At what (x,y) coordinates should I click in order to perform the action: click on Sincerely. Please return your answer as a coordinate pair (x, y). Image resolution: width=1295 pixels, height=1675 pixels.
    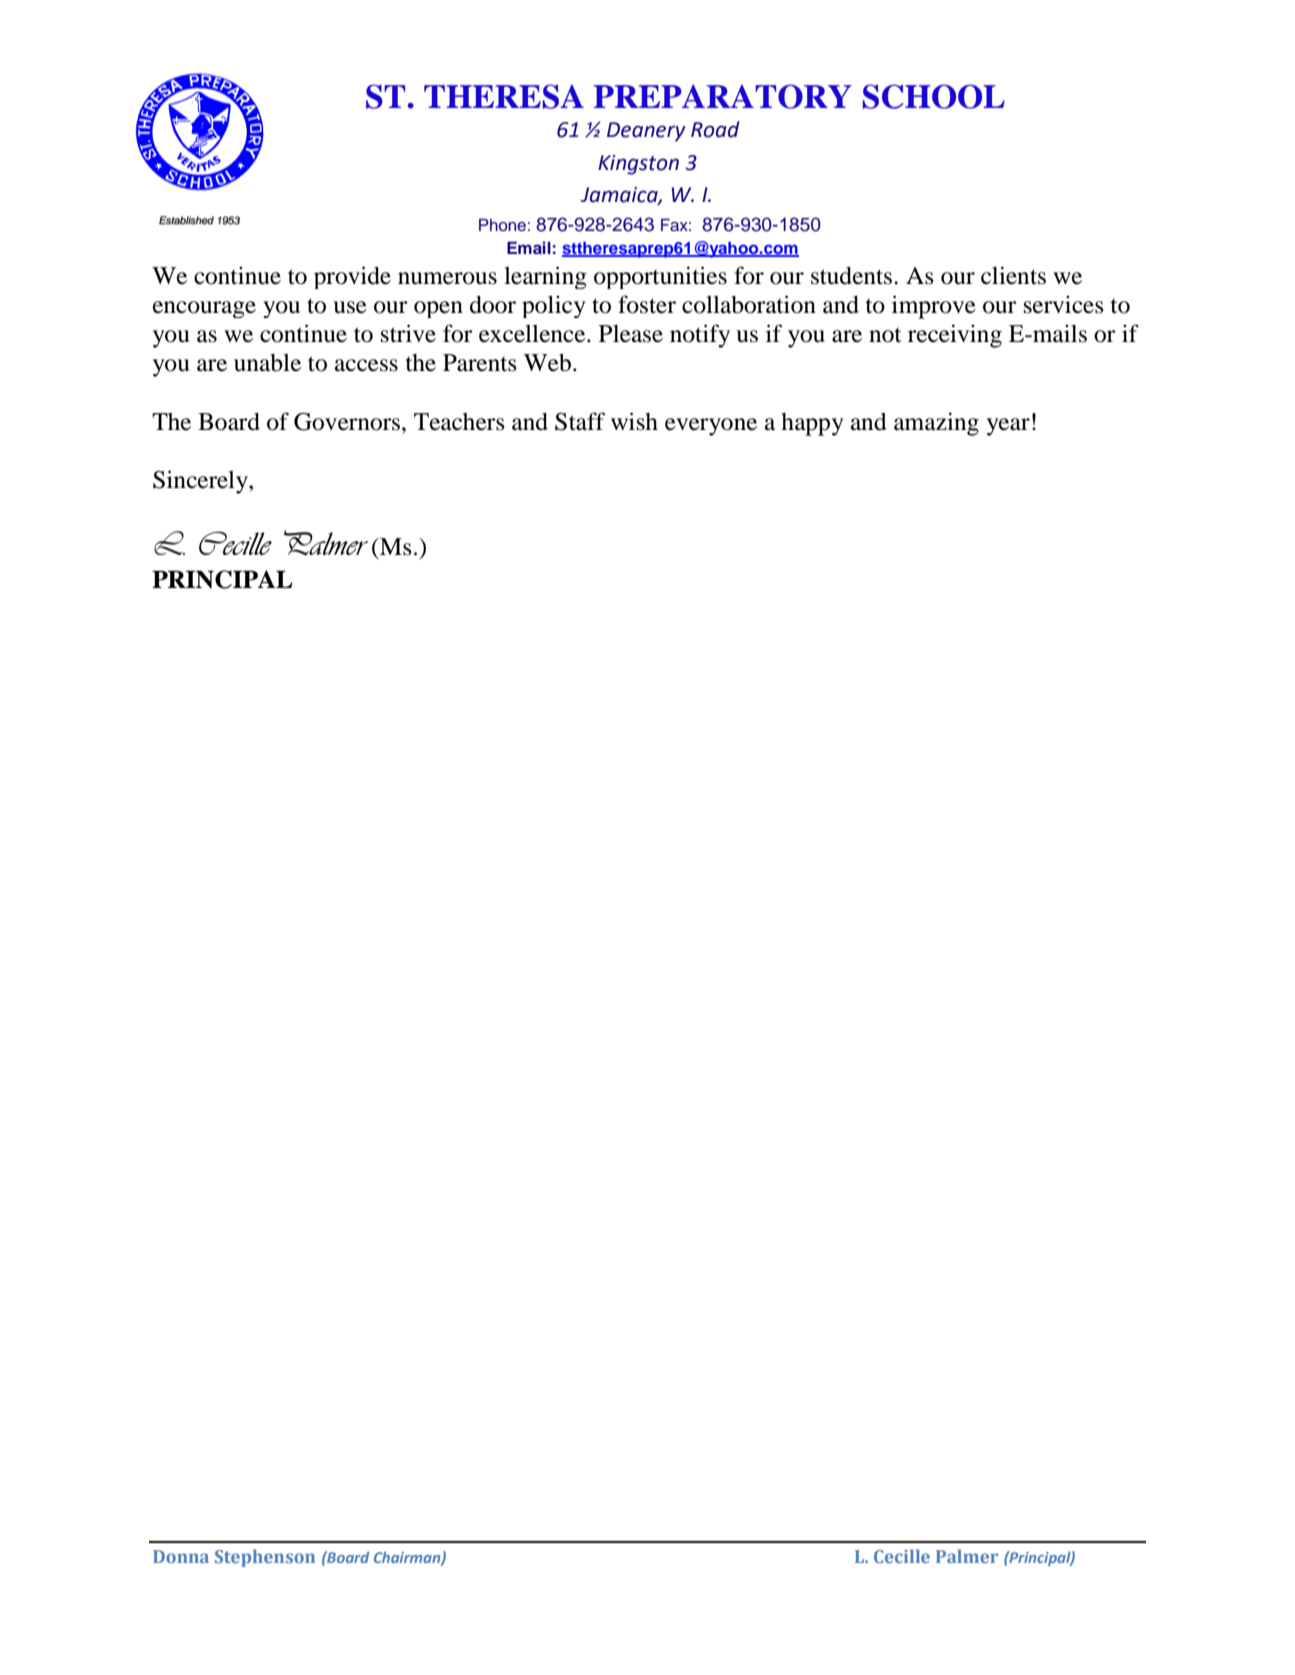
    Looking at the image, I should click on (201, 482).
